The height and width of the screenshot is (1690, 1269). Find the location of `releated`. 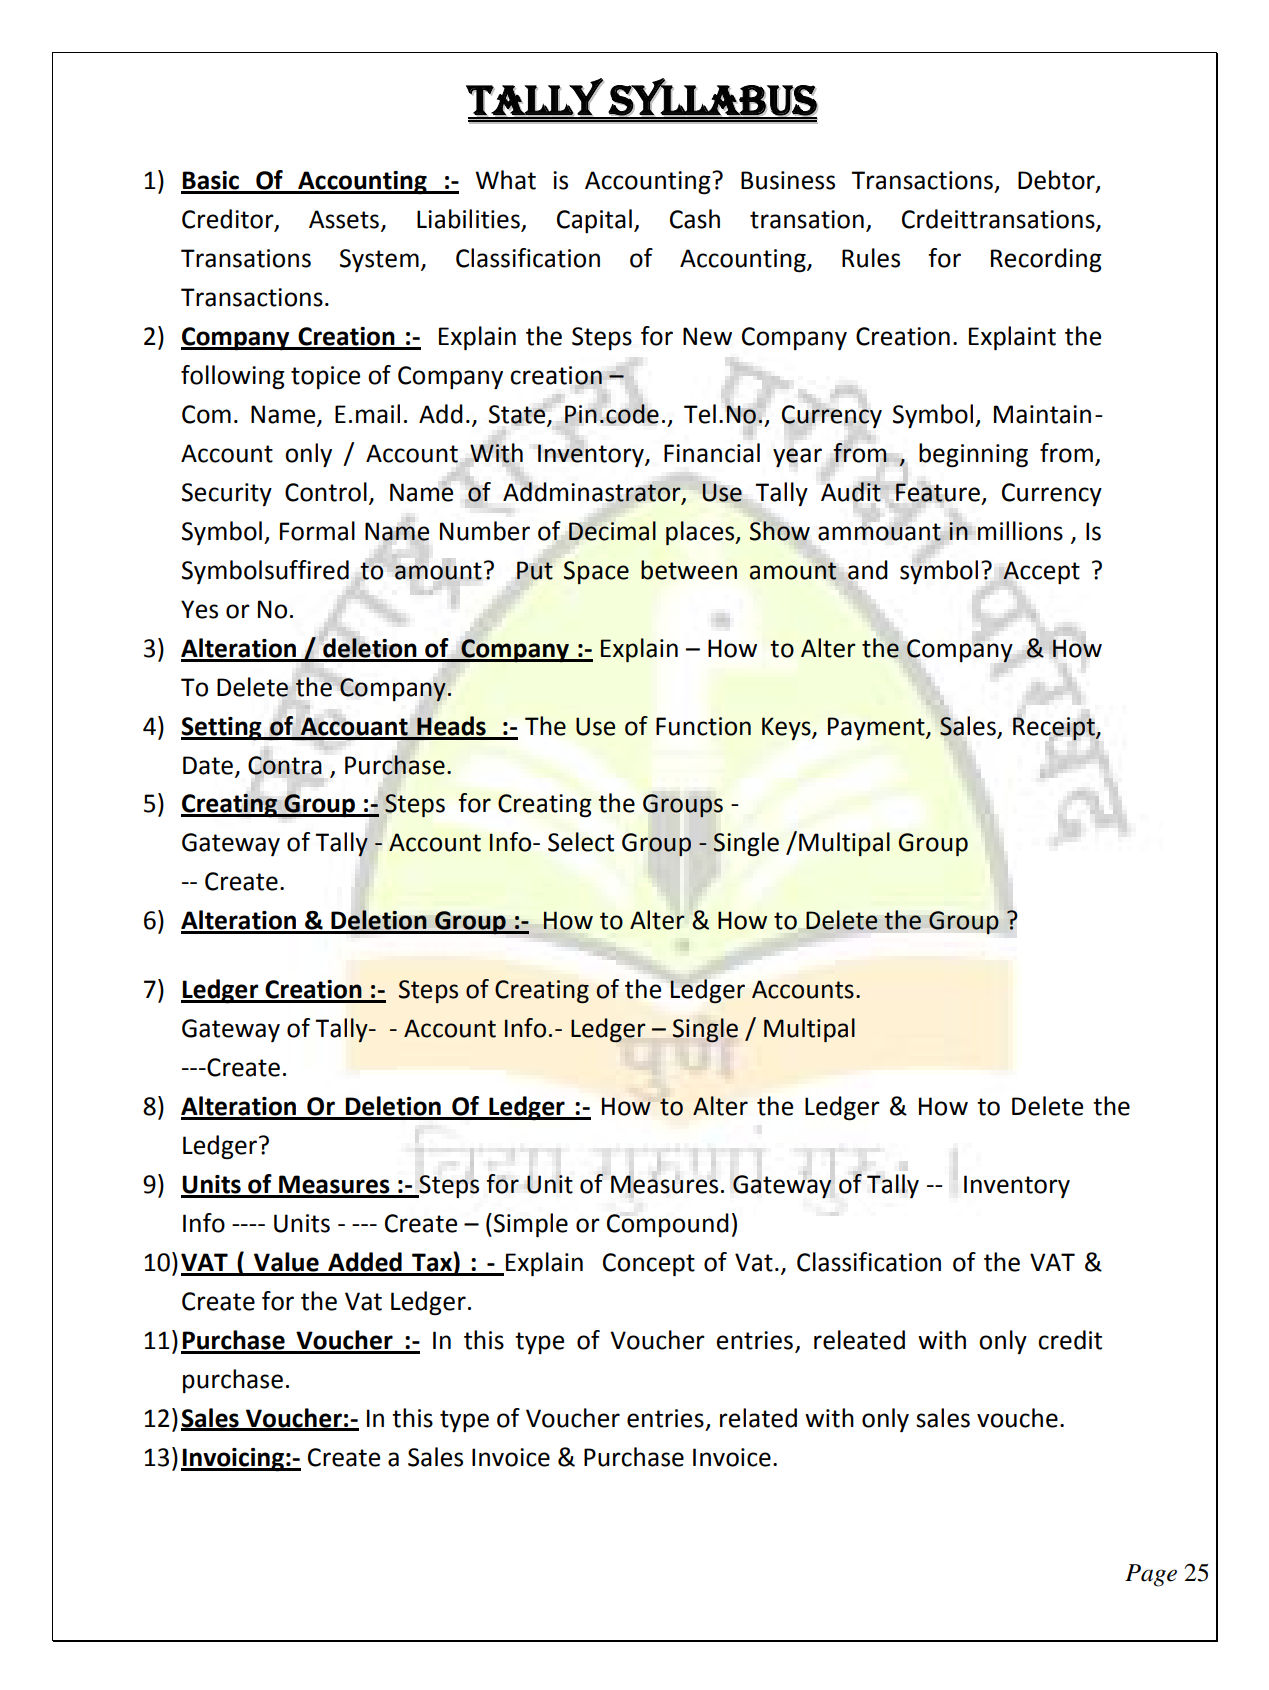

releated is located at coordinates (859, 1340).
